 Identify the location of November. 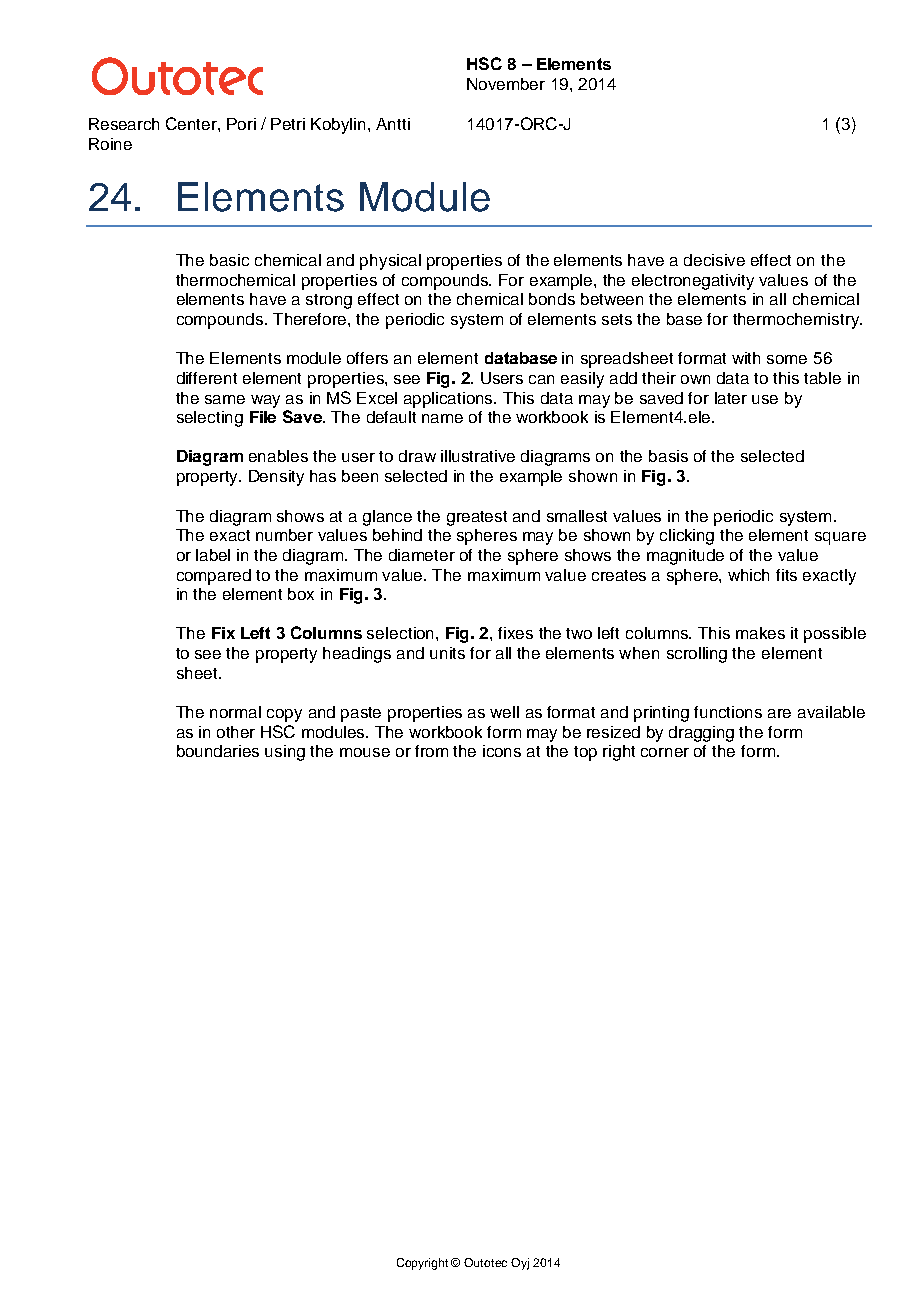
(506, 84).
